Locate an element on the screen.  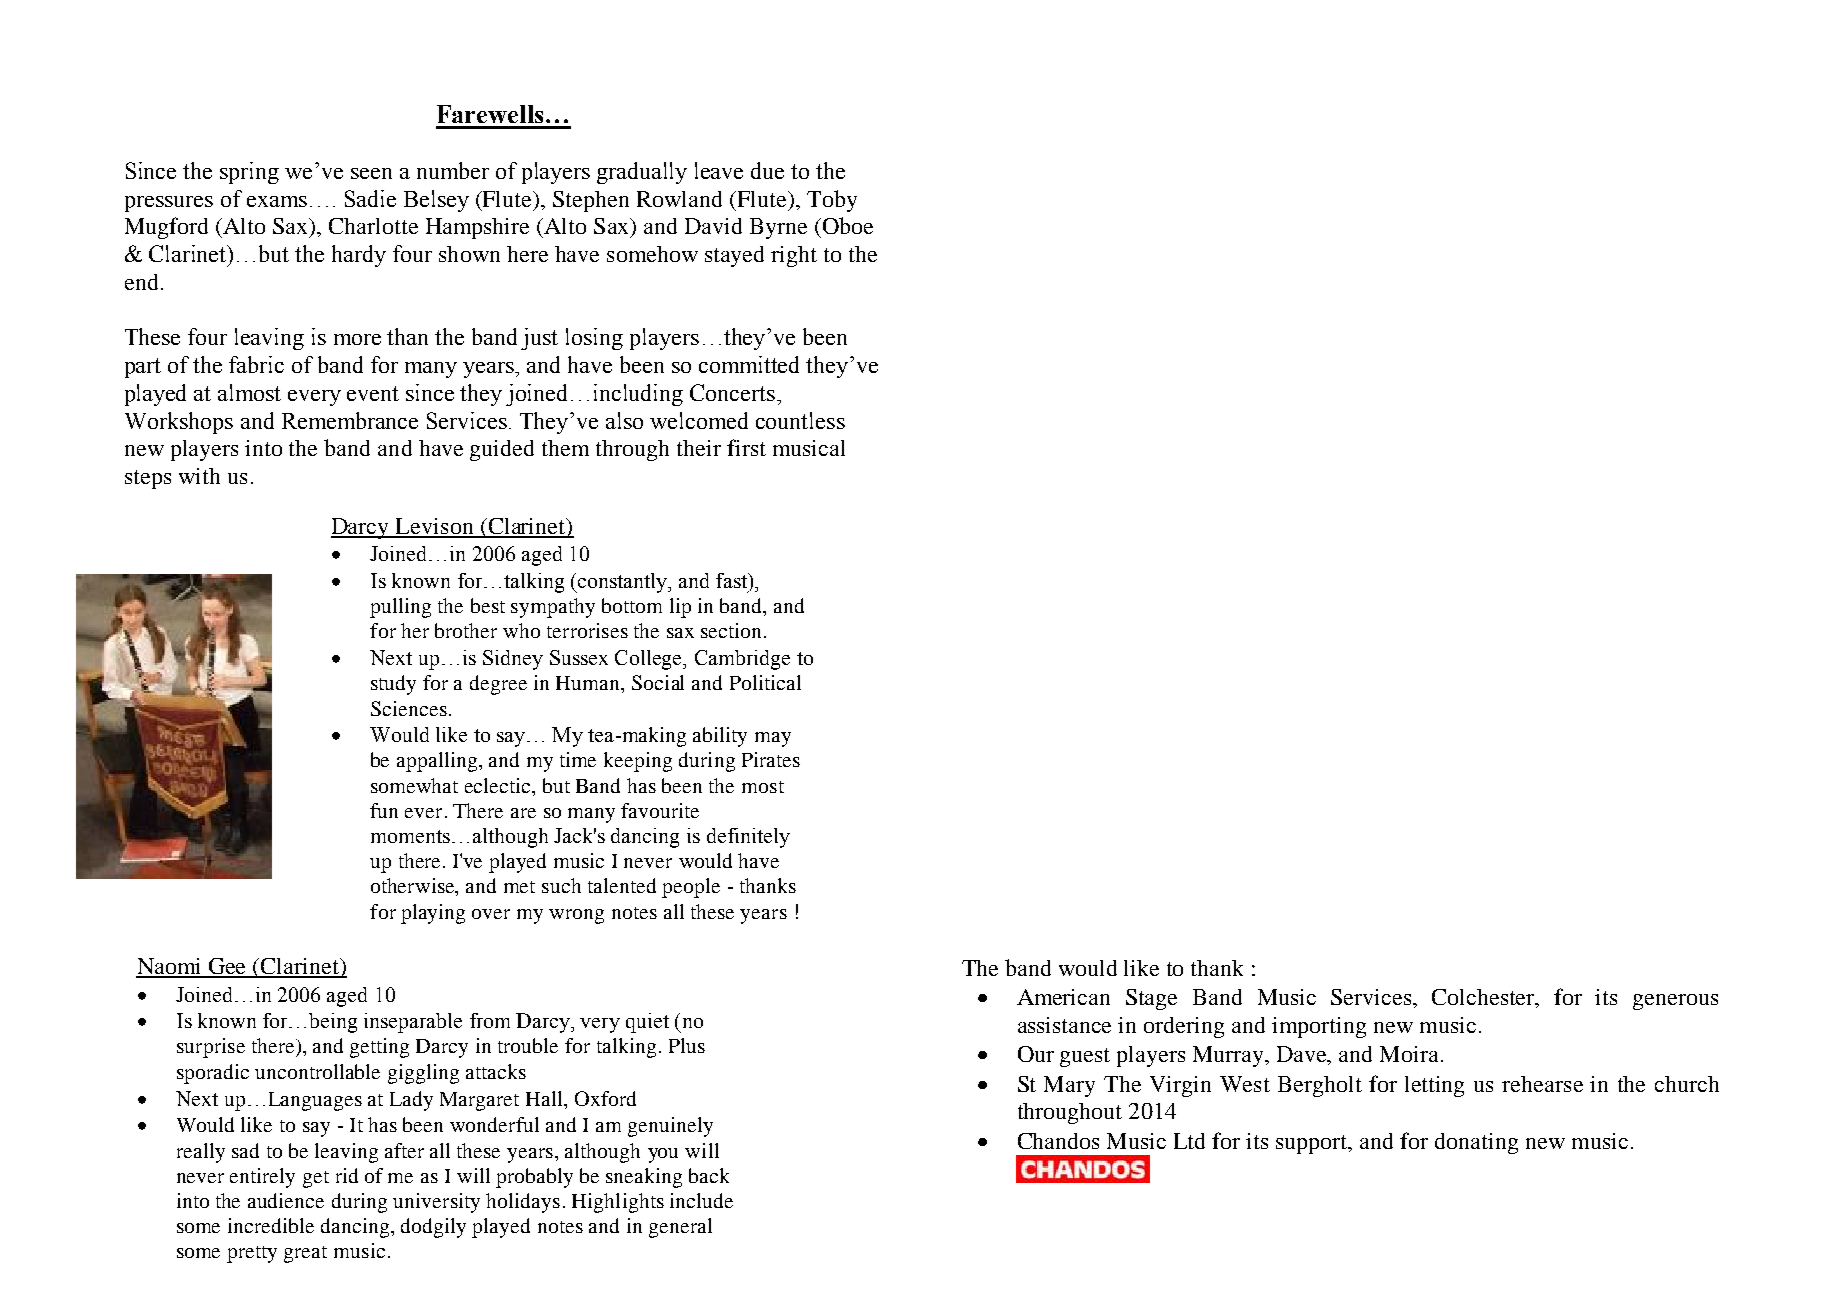
Sciences is located at coordinates (409, 708).
